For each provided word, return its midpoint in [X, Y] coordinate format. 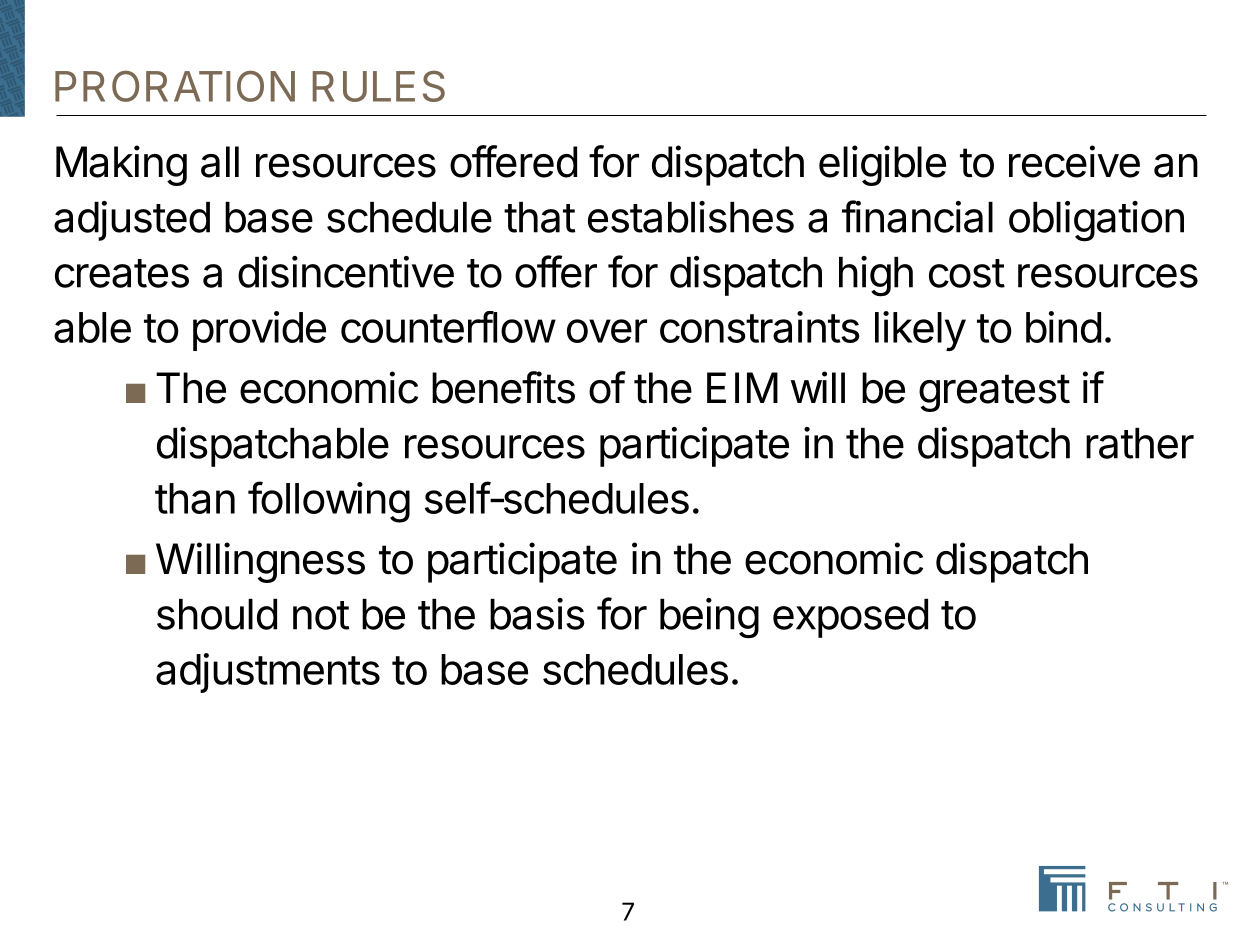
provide [259, 331]
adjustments [268, 673]
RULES [379, 86]
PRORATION [175, 86]
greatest [994, 393]
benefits [503, 387]
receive [1074, 161]
